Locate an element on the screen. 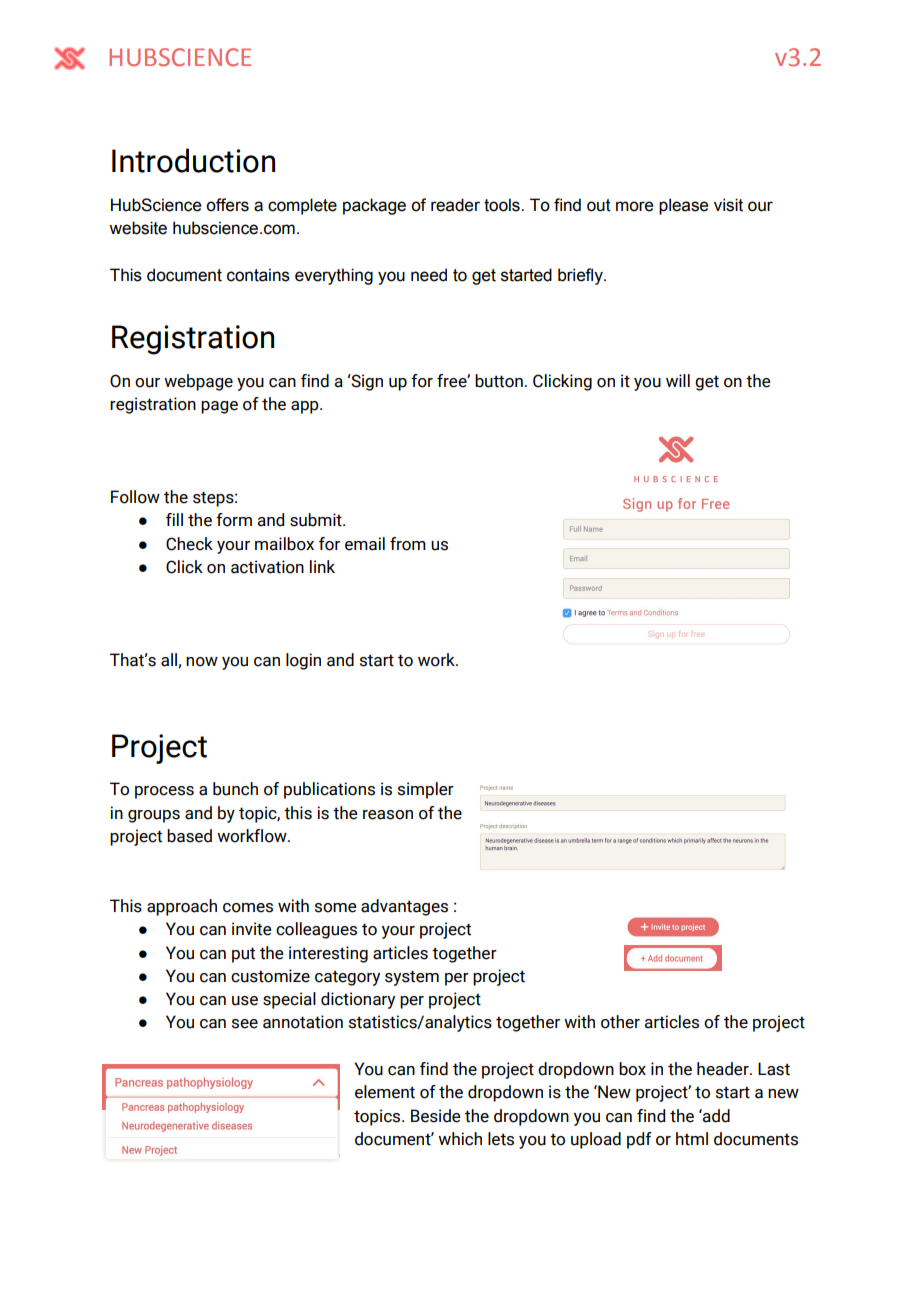 This screenshot has width=924, height=1308. now is located at coordinates (202, 662).
